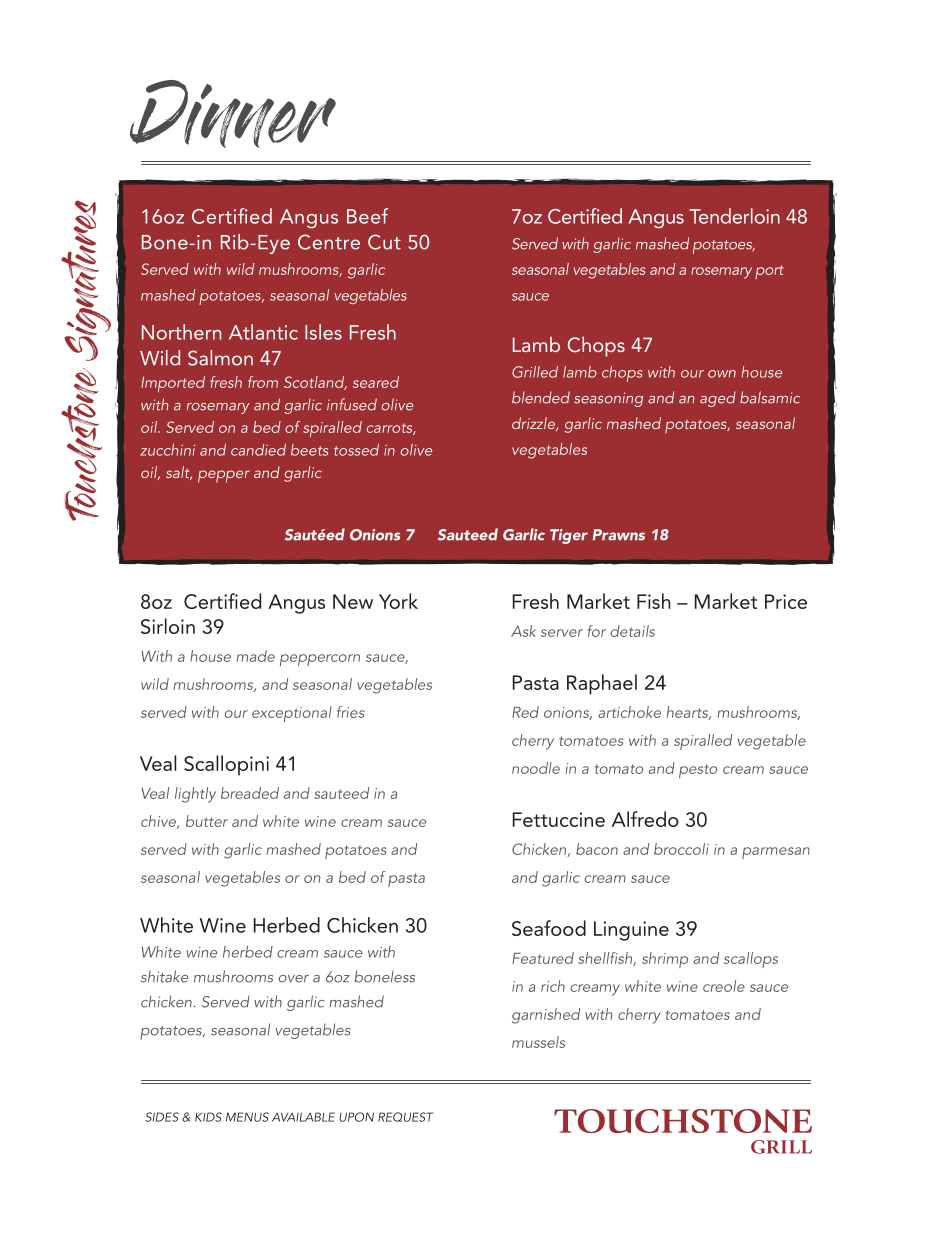 Image resolution: width=952 pixels, height=1233 pixels. I want to click on Beef, so click(367, 216).
